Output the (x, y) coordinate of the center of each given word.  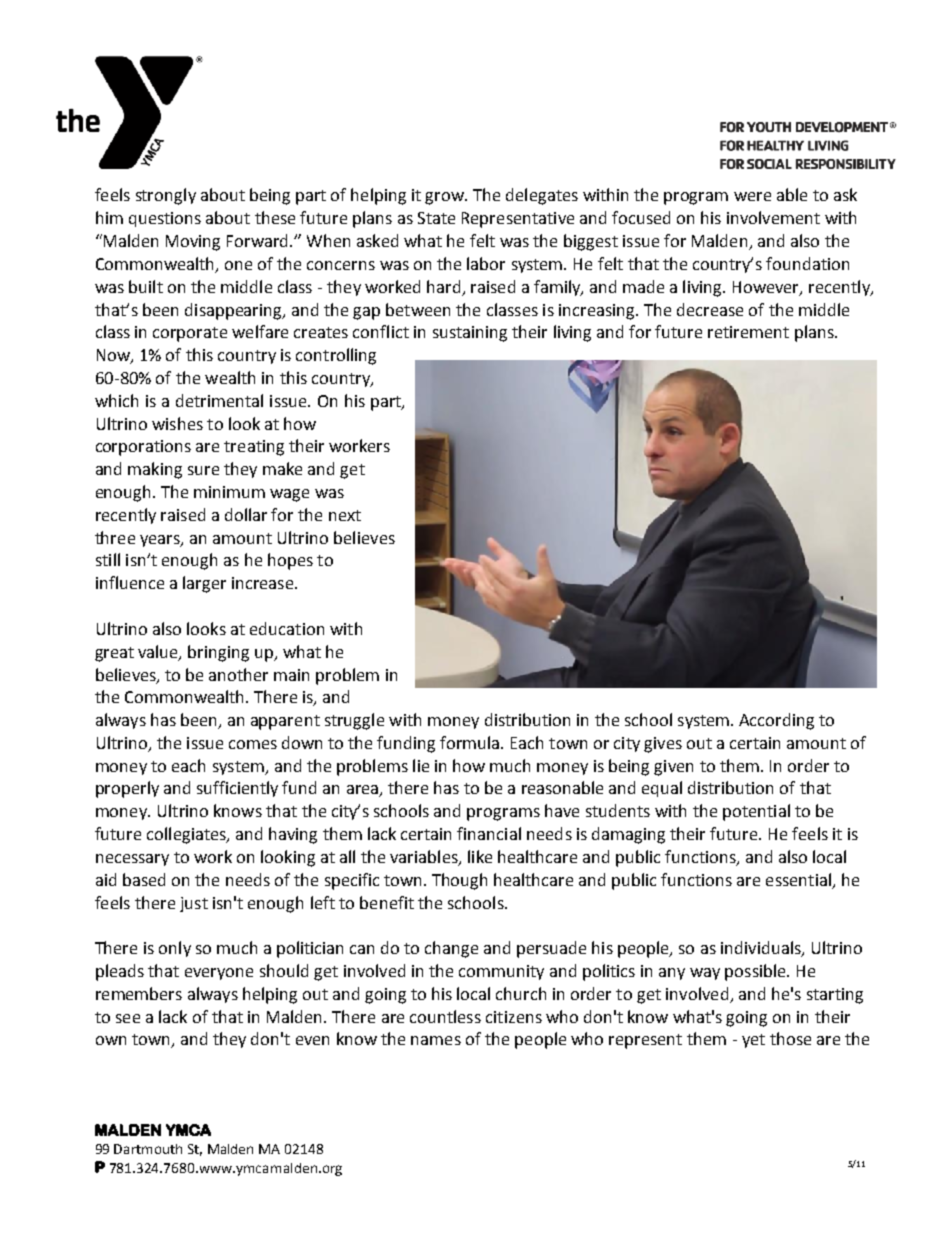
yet (753, 1041)
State (436, 218)
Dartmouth (148, 1149)
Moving (193, 243)
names (436, 1040)
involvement (773, 217)
